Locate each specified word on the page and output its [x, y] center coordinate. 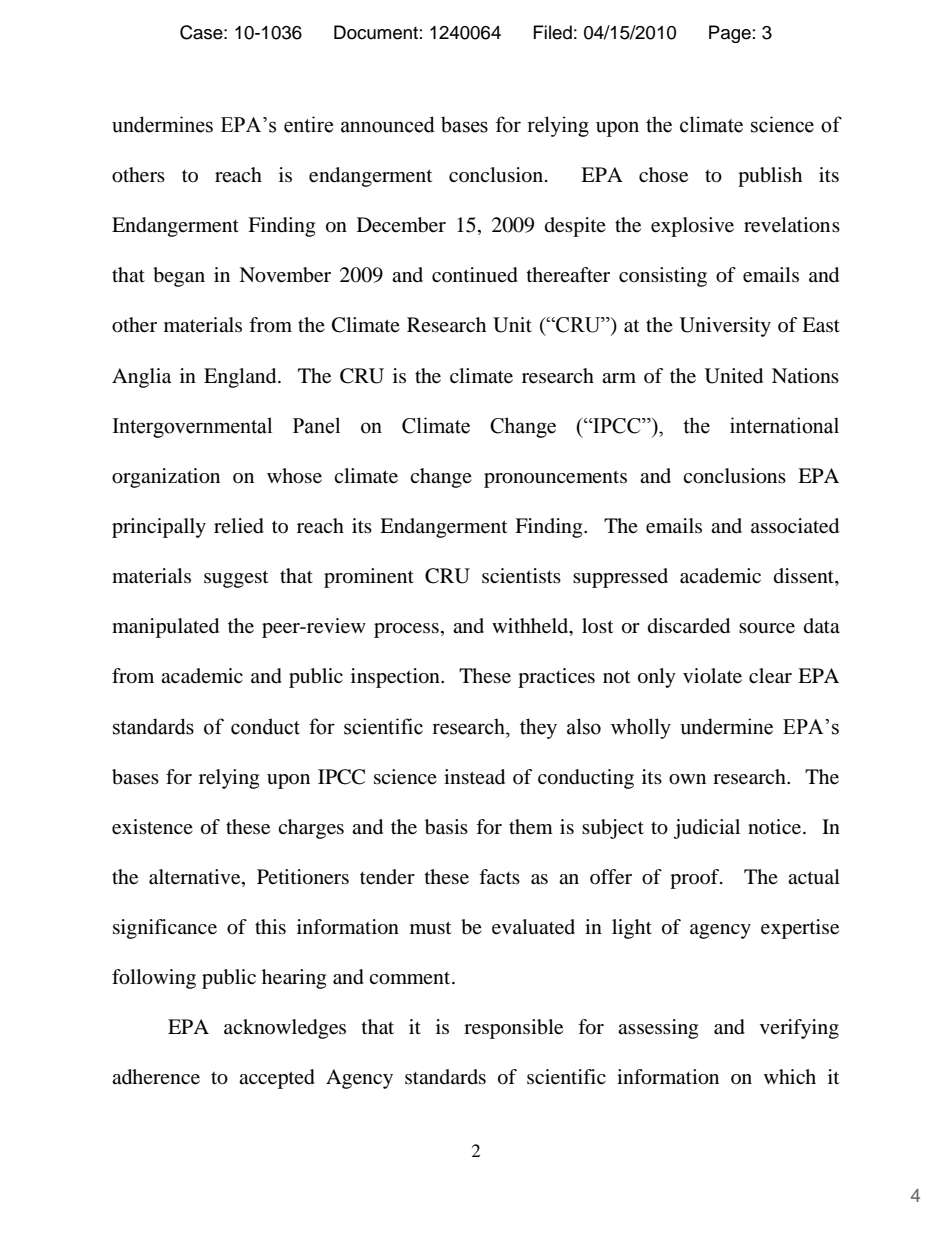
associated [795, 526]
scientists [521, 576]
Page [730, 34]
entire [308, 124]
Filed [553, 32]
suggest [236, 579]
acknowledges [285, 1029]
